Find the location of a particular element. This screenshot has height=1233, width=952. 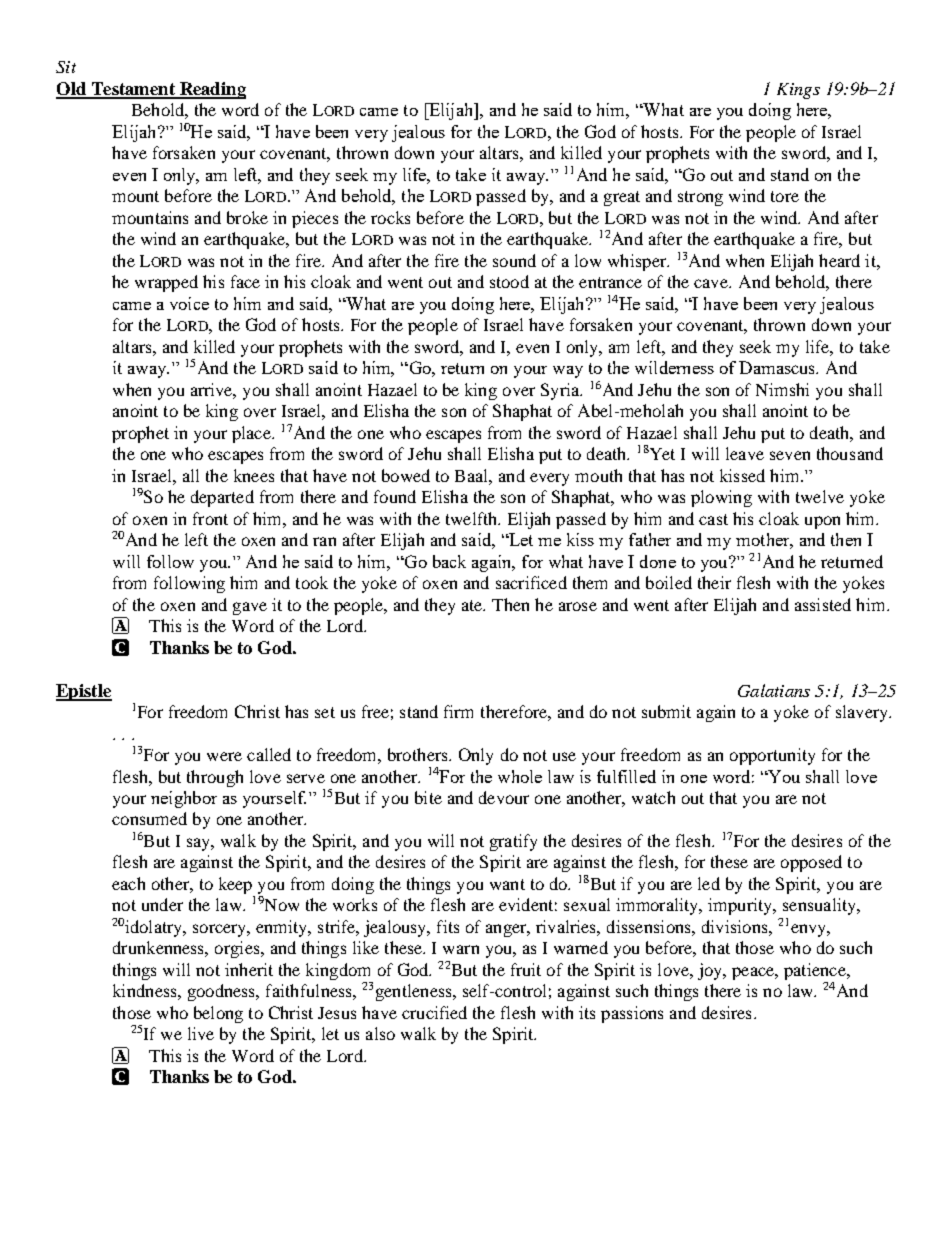

consumed is located at coordinates (149, 818).
